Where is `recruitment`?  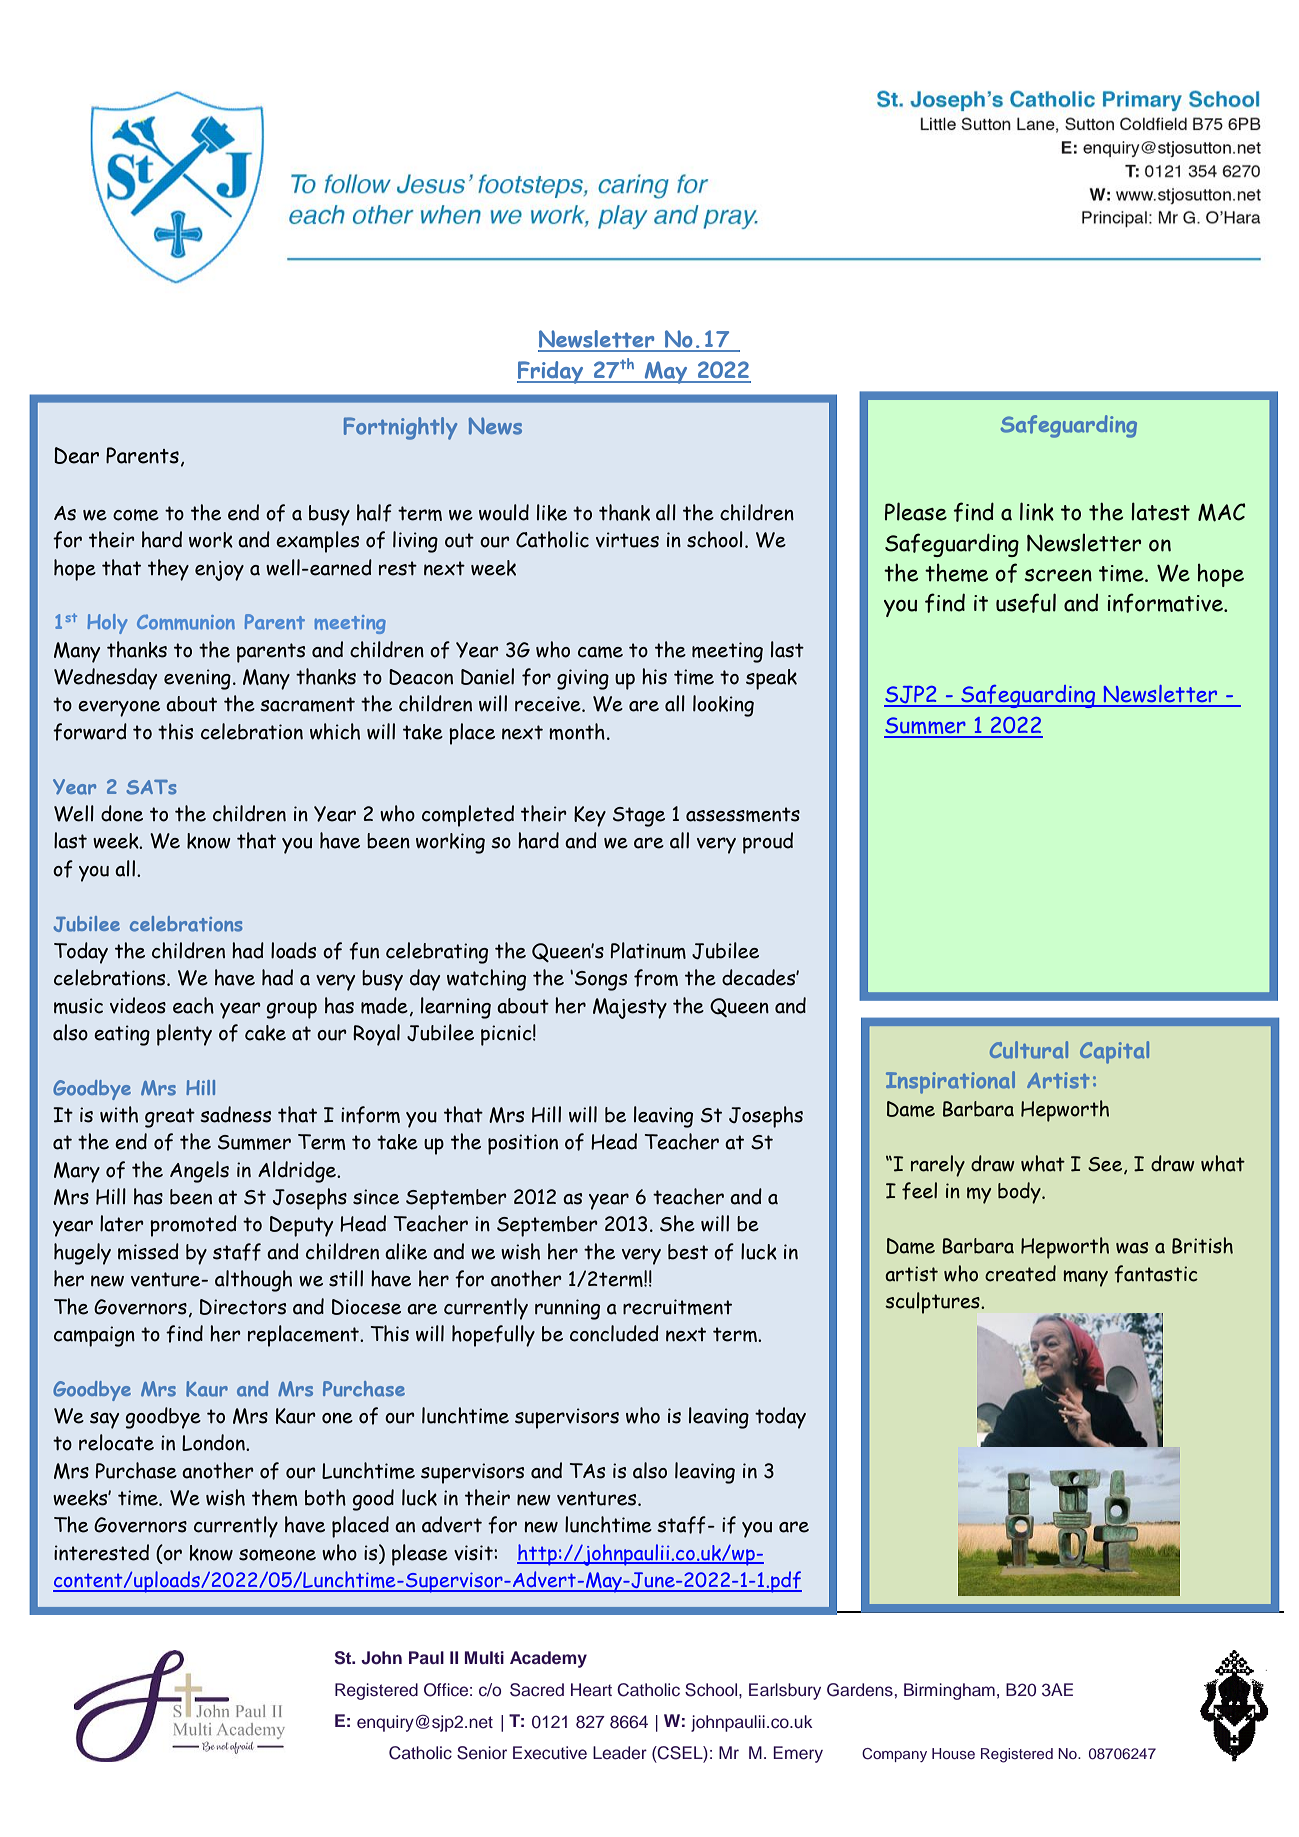
recruitment is located at coordinates (677, 1307).
